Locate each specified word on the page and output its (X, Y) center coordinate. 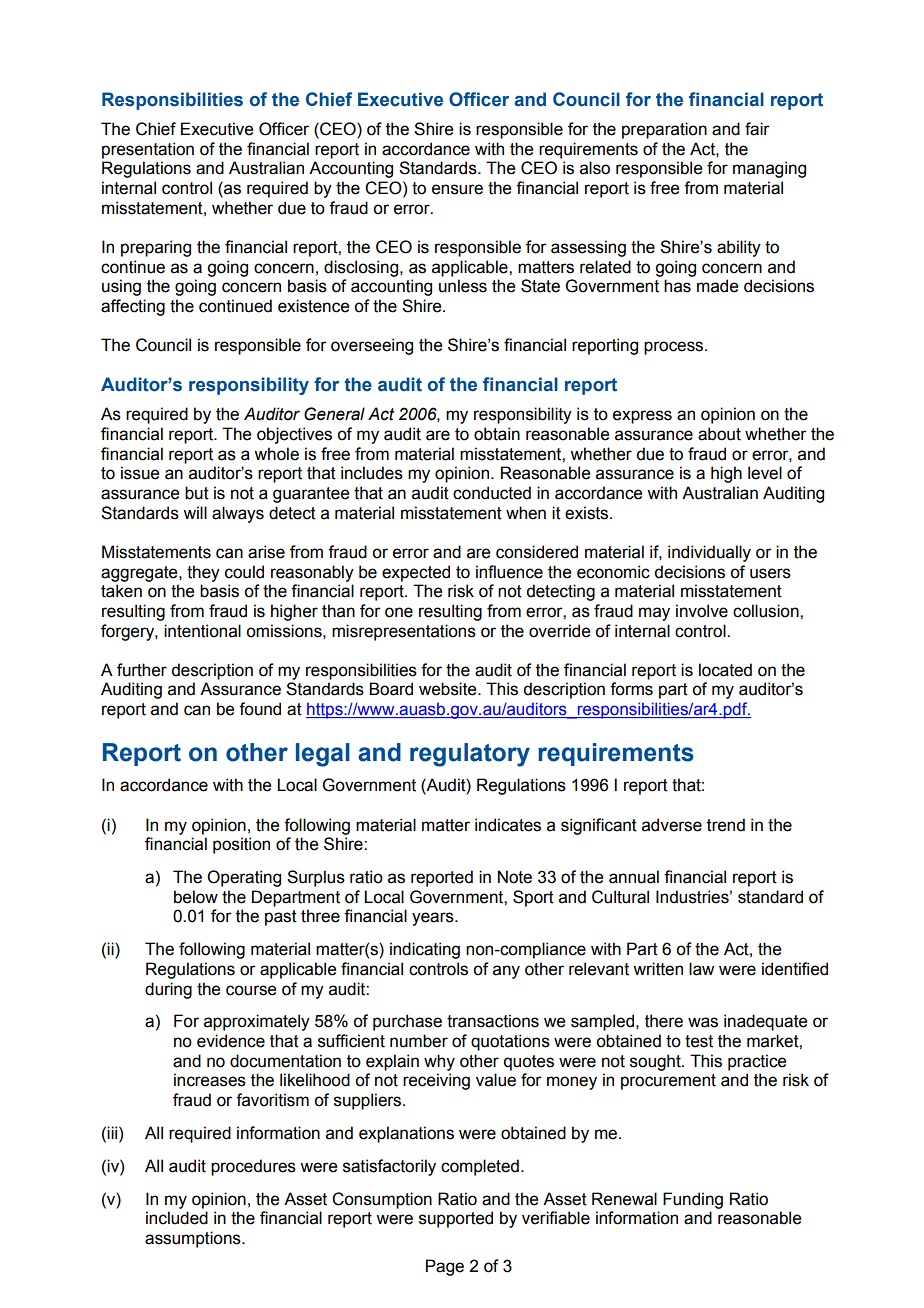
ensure (457, 189)
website (449, 689)
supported (456, 1219)
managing (769, 169)
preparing (156, 248)
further (142, 670)
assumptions (194, 1239)
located (725, 670)
